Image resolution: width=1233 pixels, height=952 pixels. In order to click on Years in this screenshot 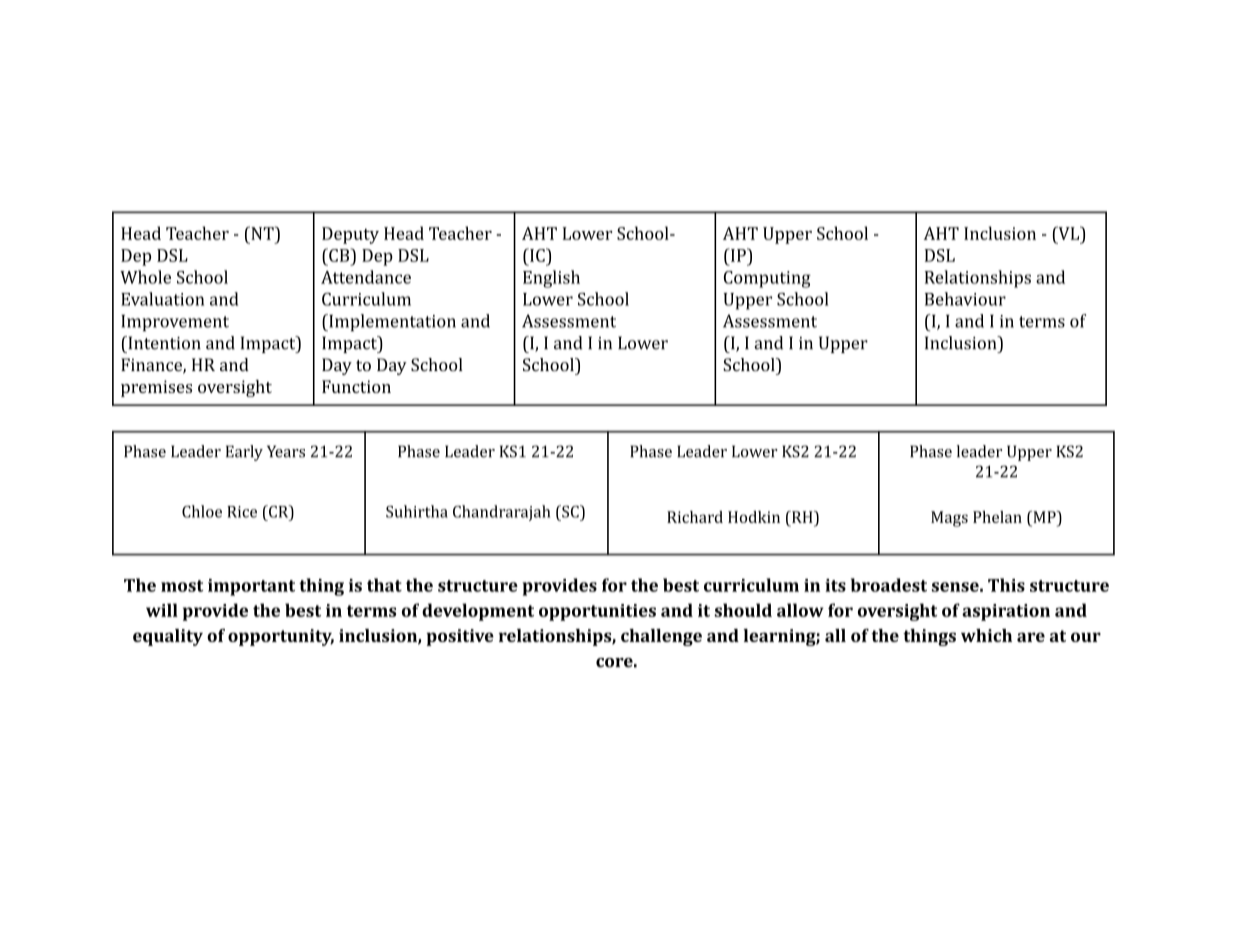, I will do `click(286, 451)`.
